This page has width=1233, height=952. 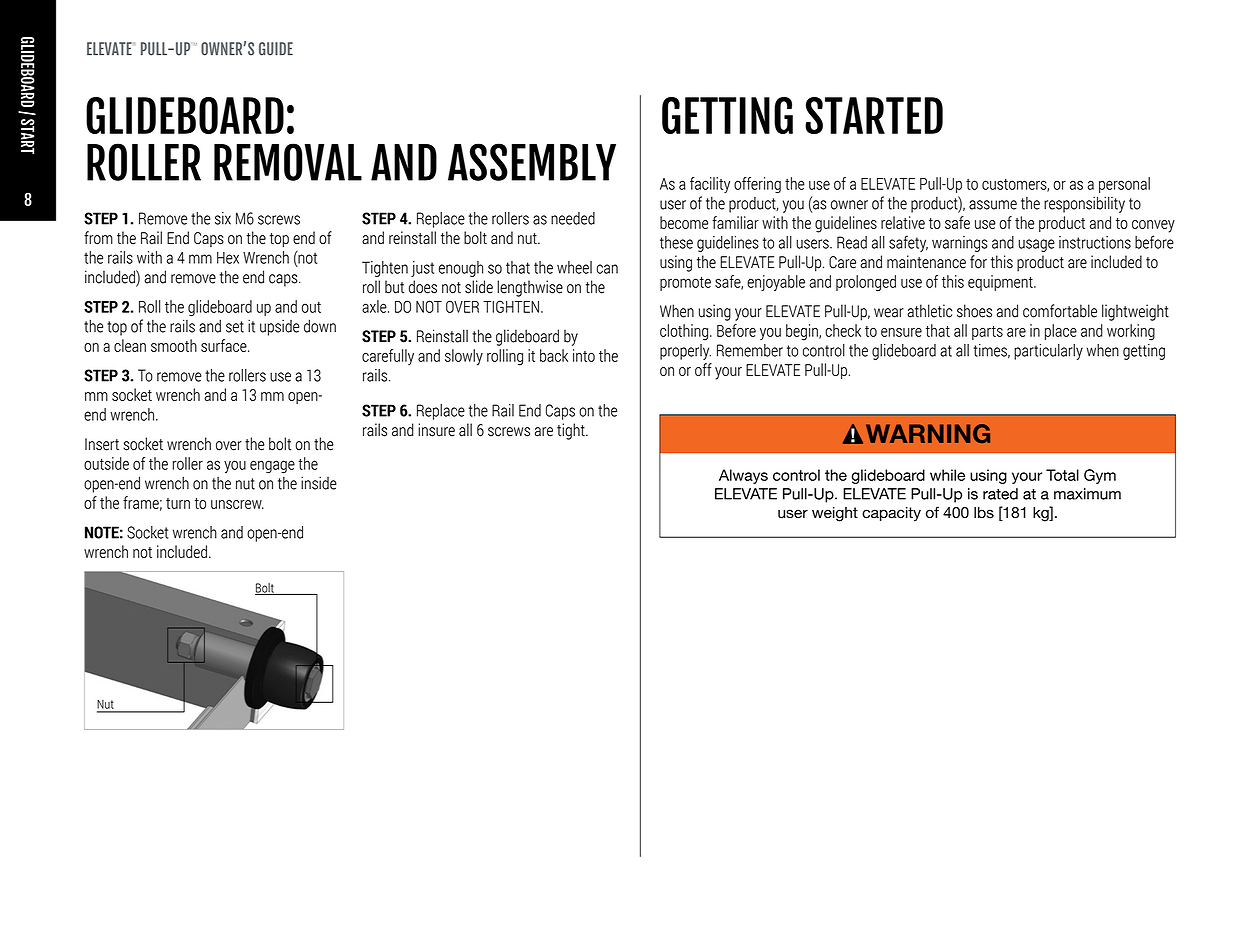 I want to click on Insert, so click(x=102, y=444).
